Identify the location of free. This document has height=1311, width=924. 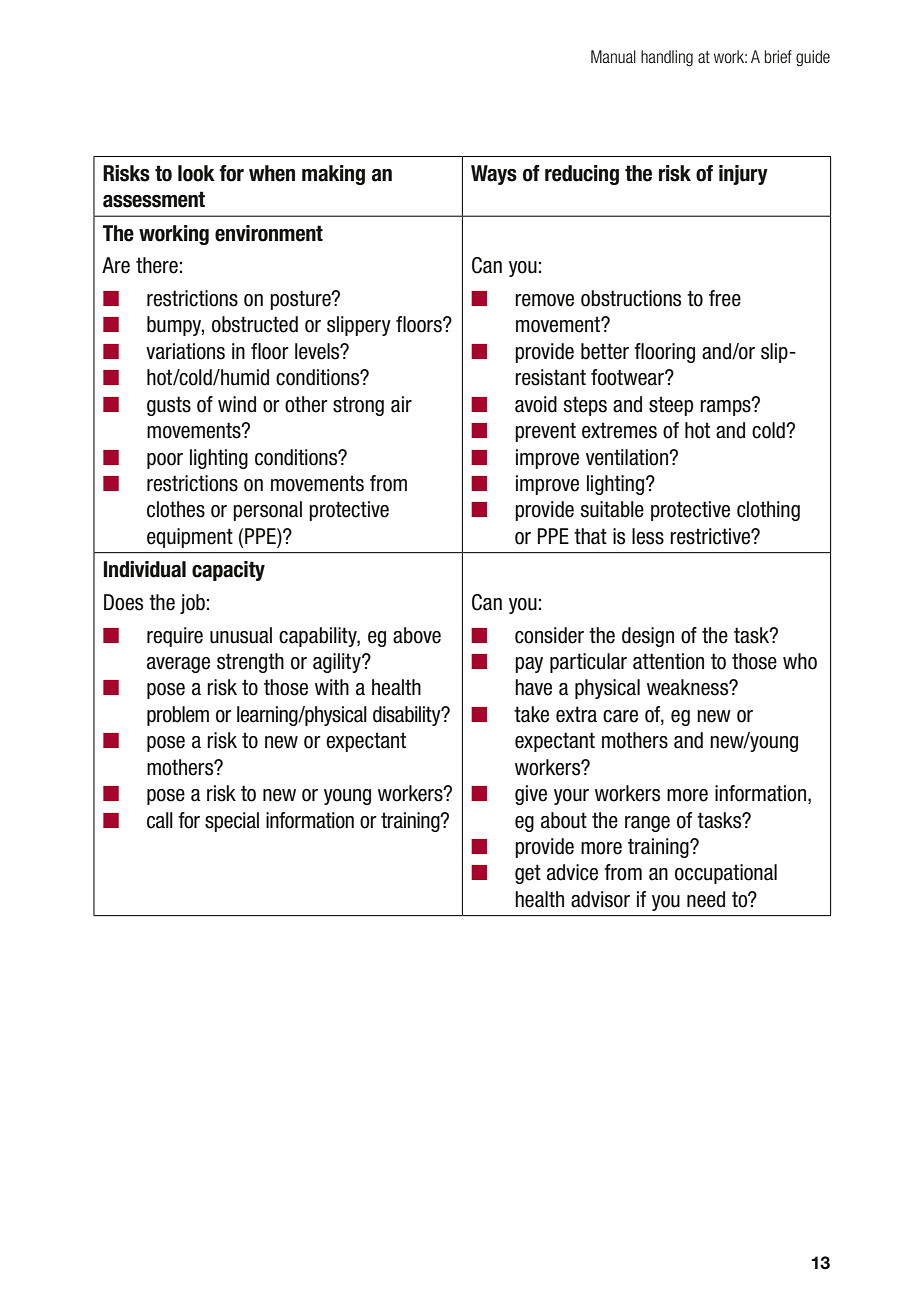
(725, 298).
